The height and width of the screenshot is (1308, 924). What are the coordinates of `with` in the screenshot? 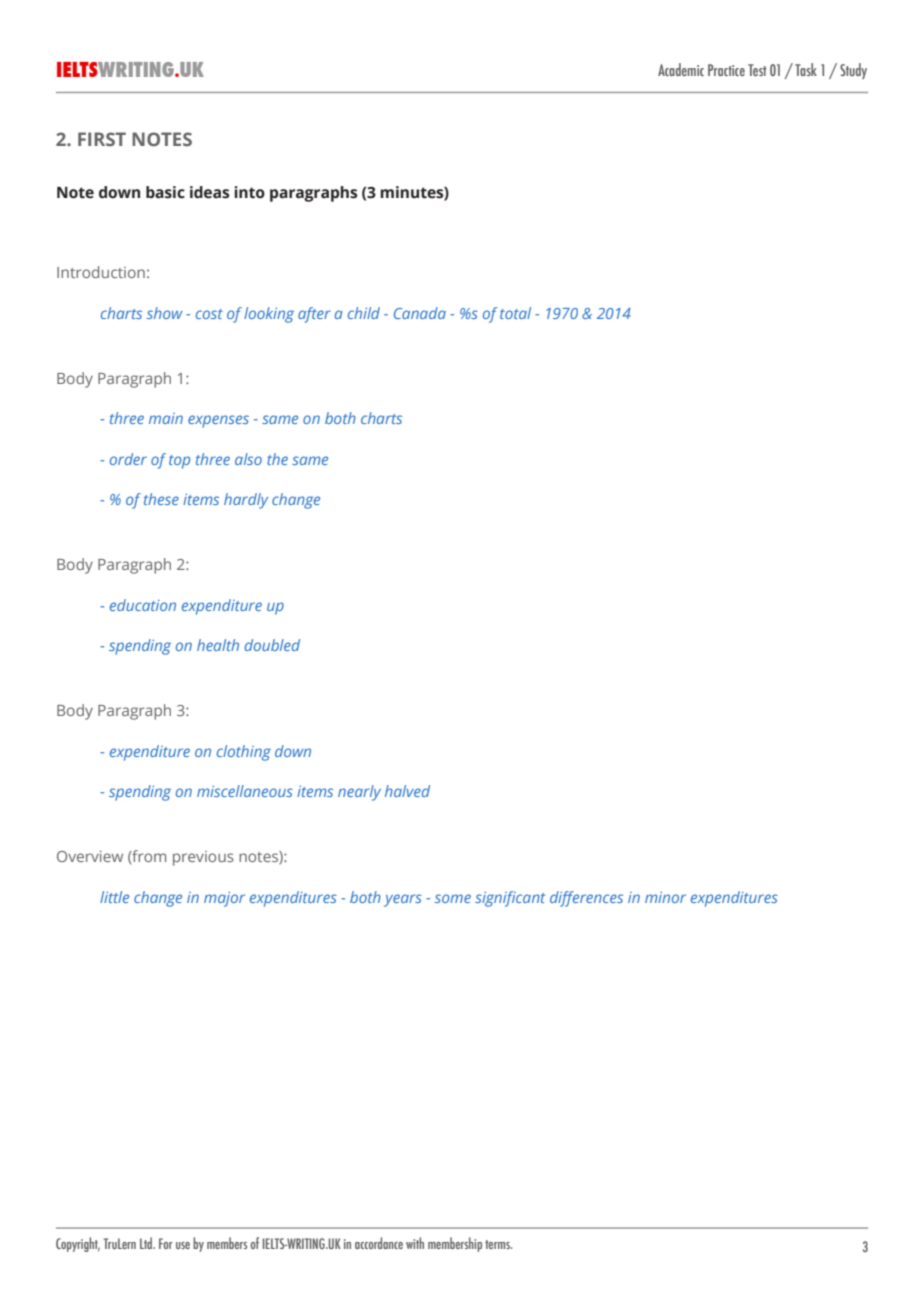 It's located at (415, 1243).
